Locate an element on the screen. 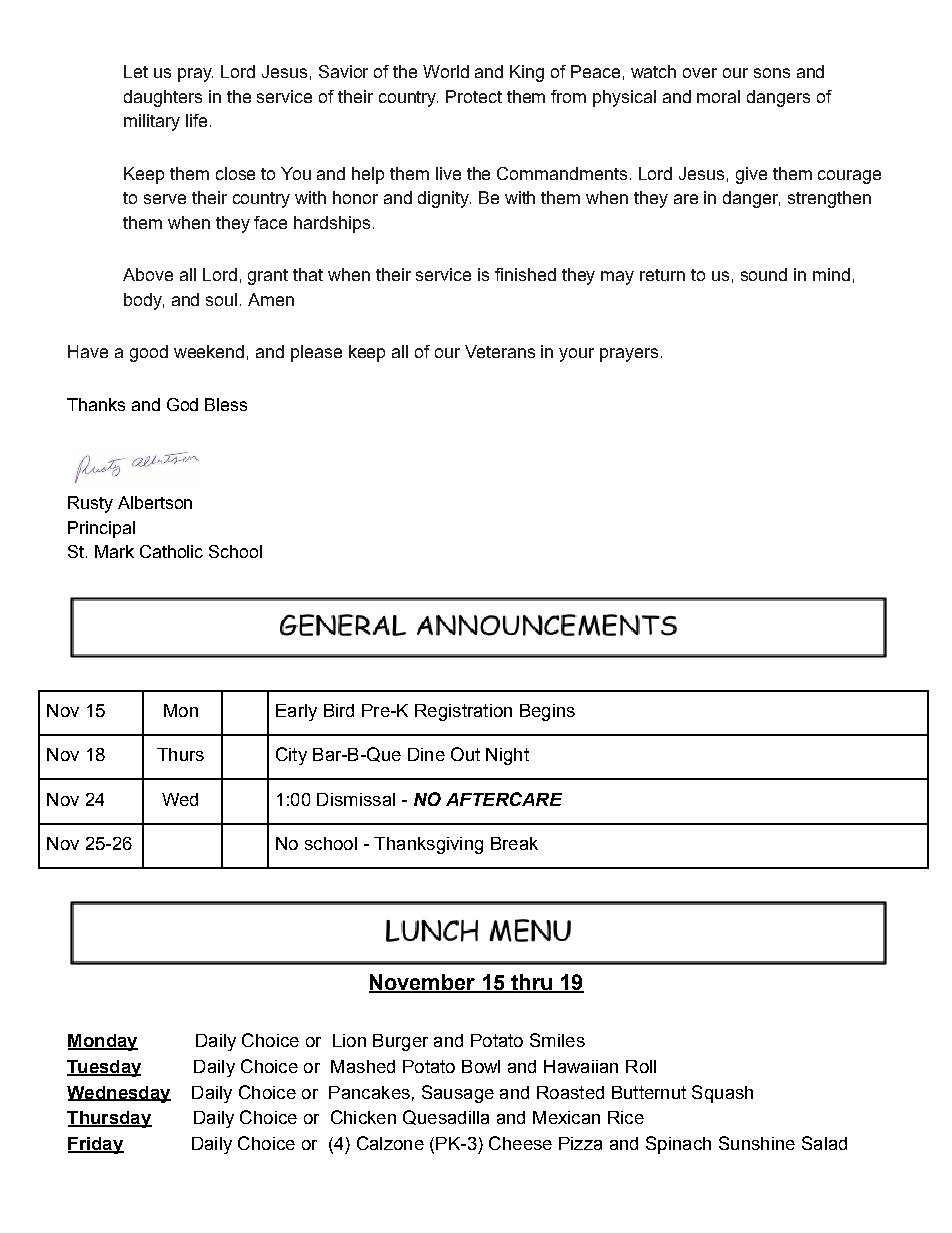 The width and height of the screenshot is (952, 1233). Veterans is located at coordinates (500, 351).
